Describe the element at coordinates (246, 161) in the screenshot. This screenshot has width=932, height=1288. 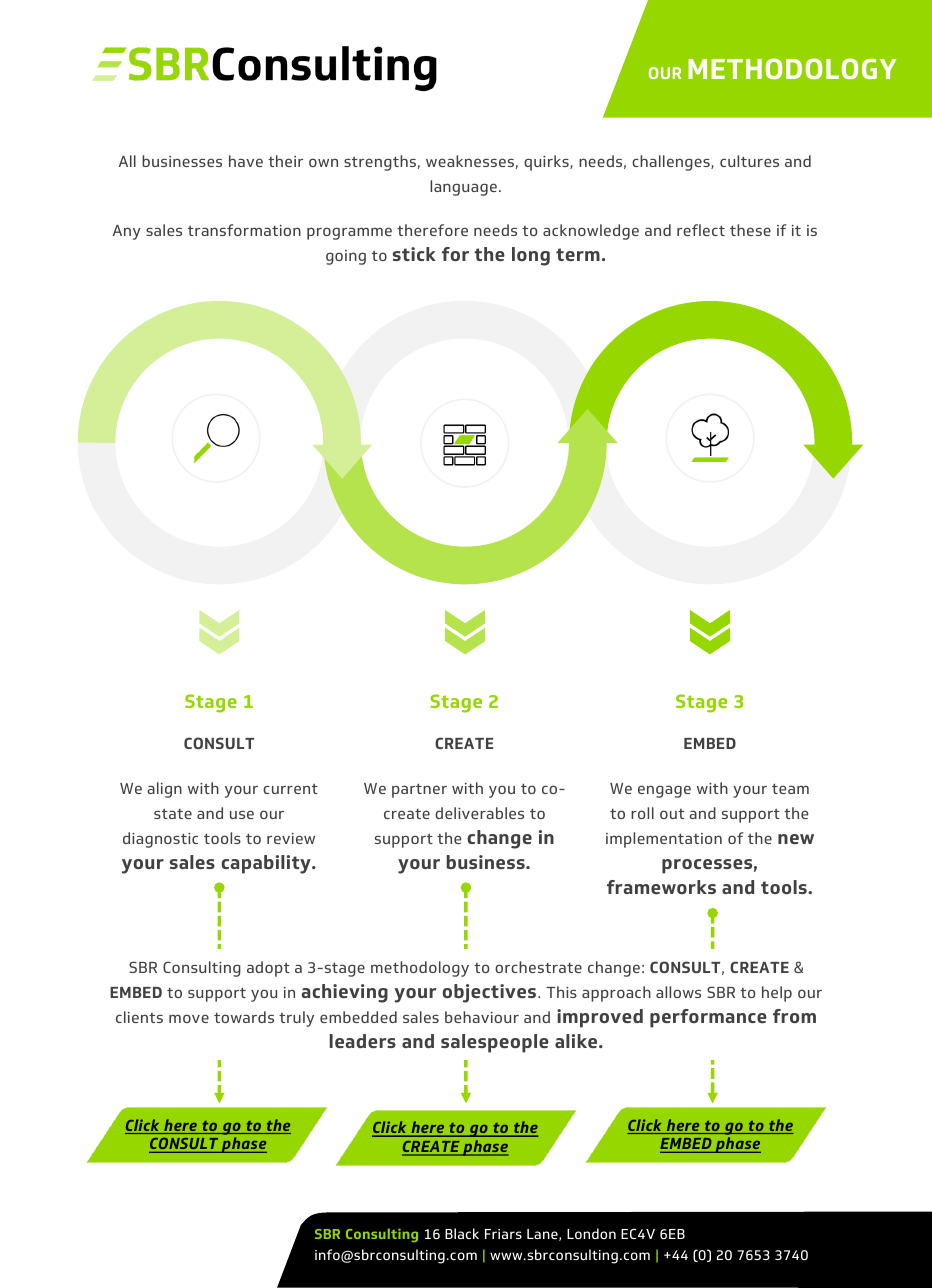
I see `have` at that location.
